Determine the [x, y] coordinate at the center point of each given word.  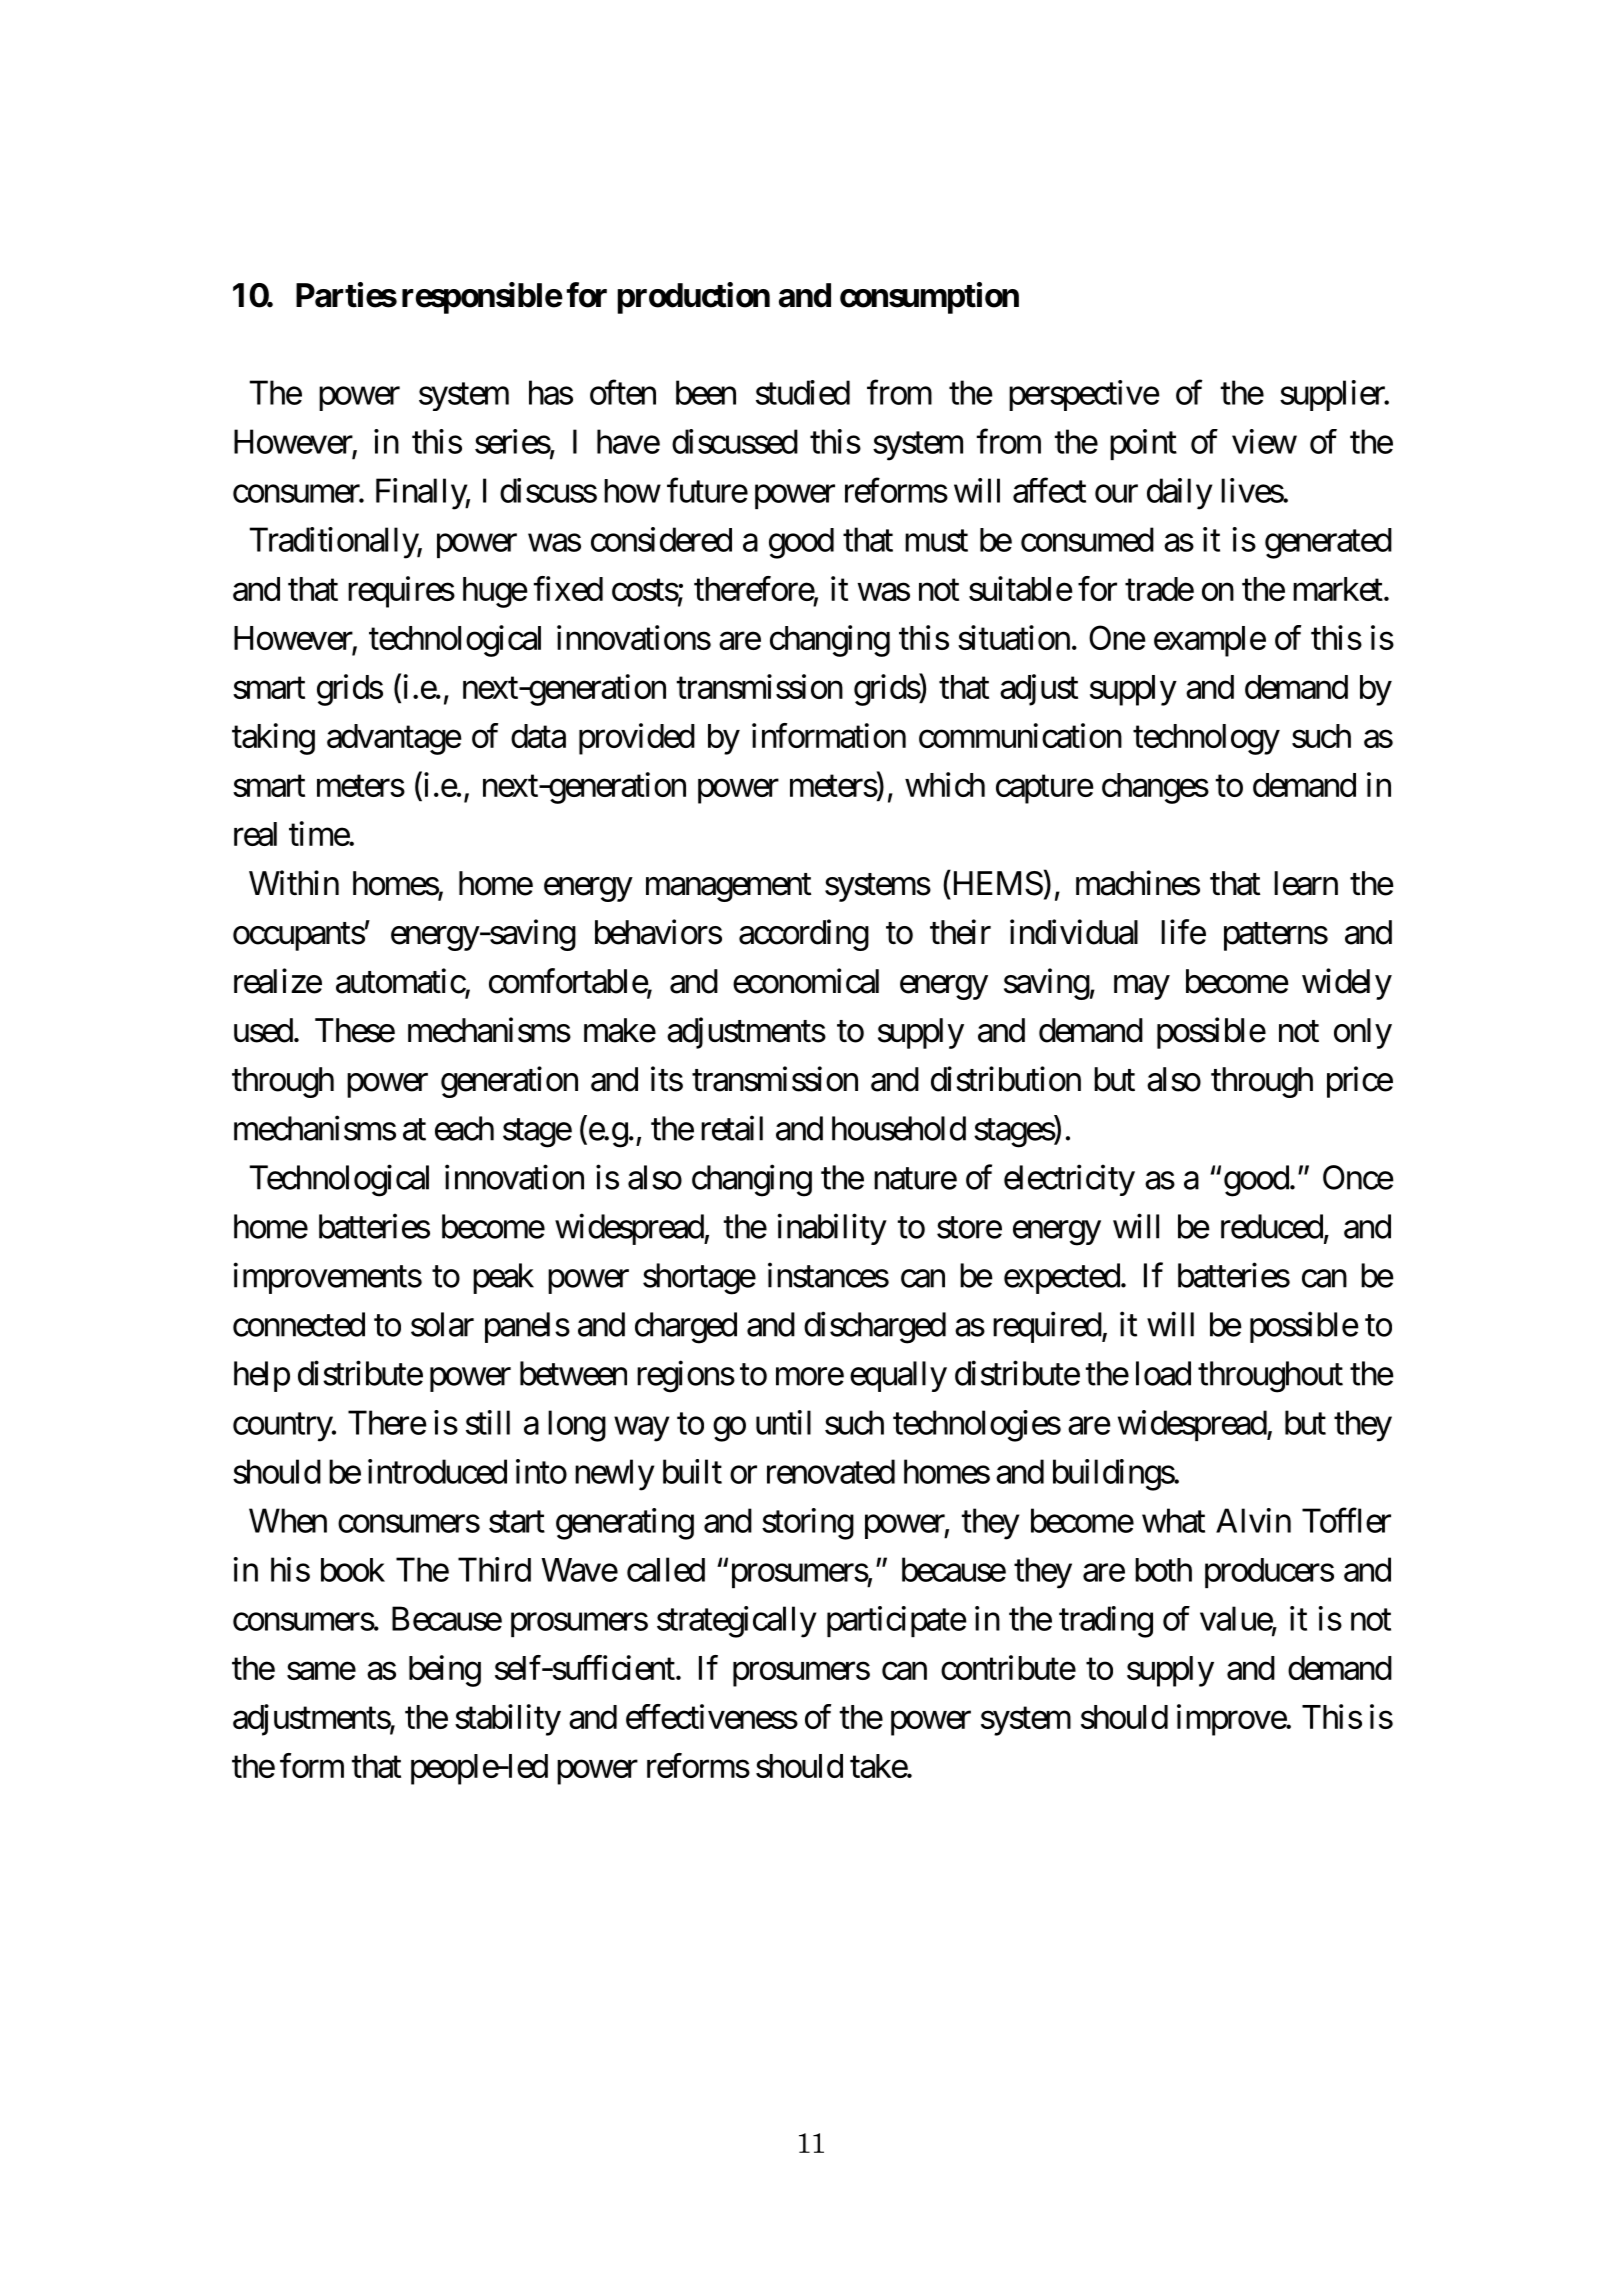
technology [1206, 739]
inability [832, 1229]
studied [803, 392]
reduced [1272, 1226]
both [1163, 1570]
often [623, 392]
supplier [1333, 395]
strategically [736, 1622]
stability [508, 1720]
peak [503, 1278]
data [538, 736]
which [945, 784]
